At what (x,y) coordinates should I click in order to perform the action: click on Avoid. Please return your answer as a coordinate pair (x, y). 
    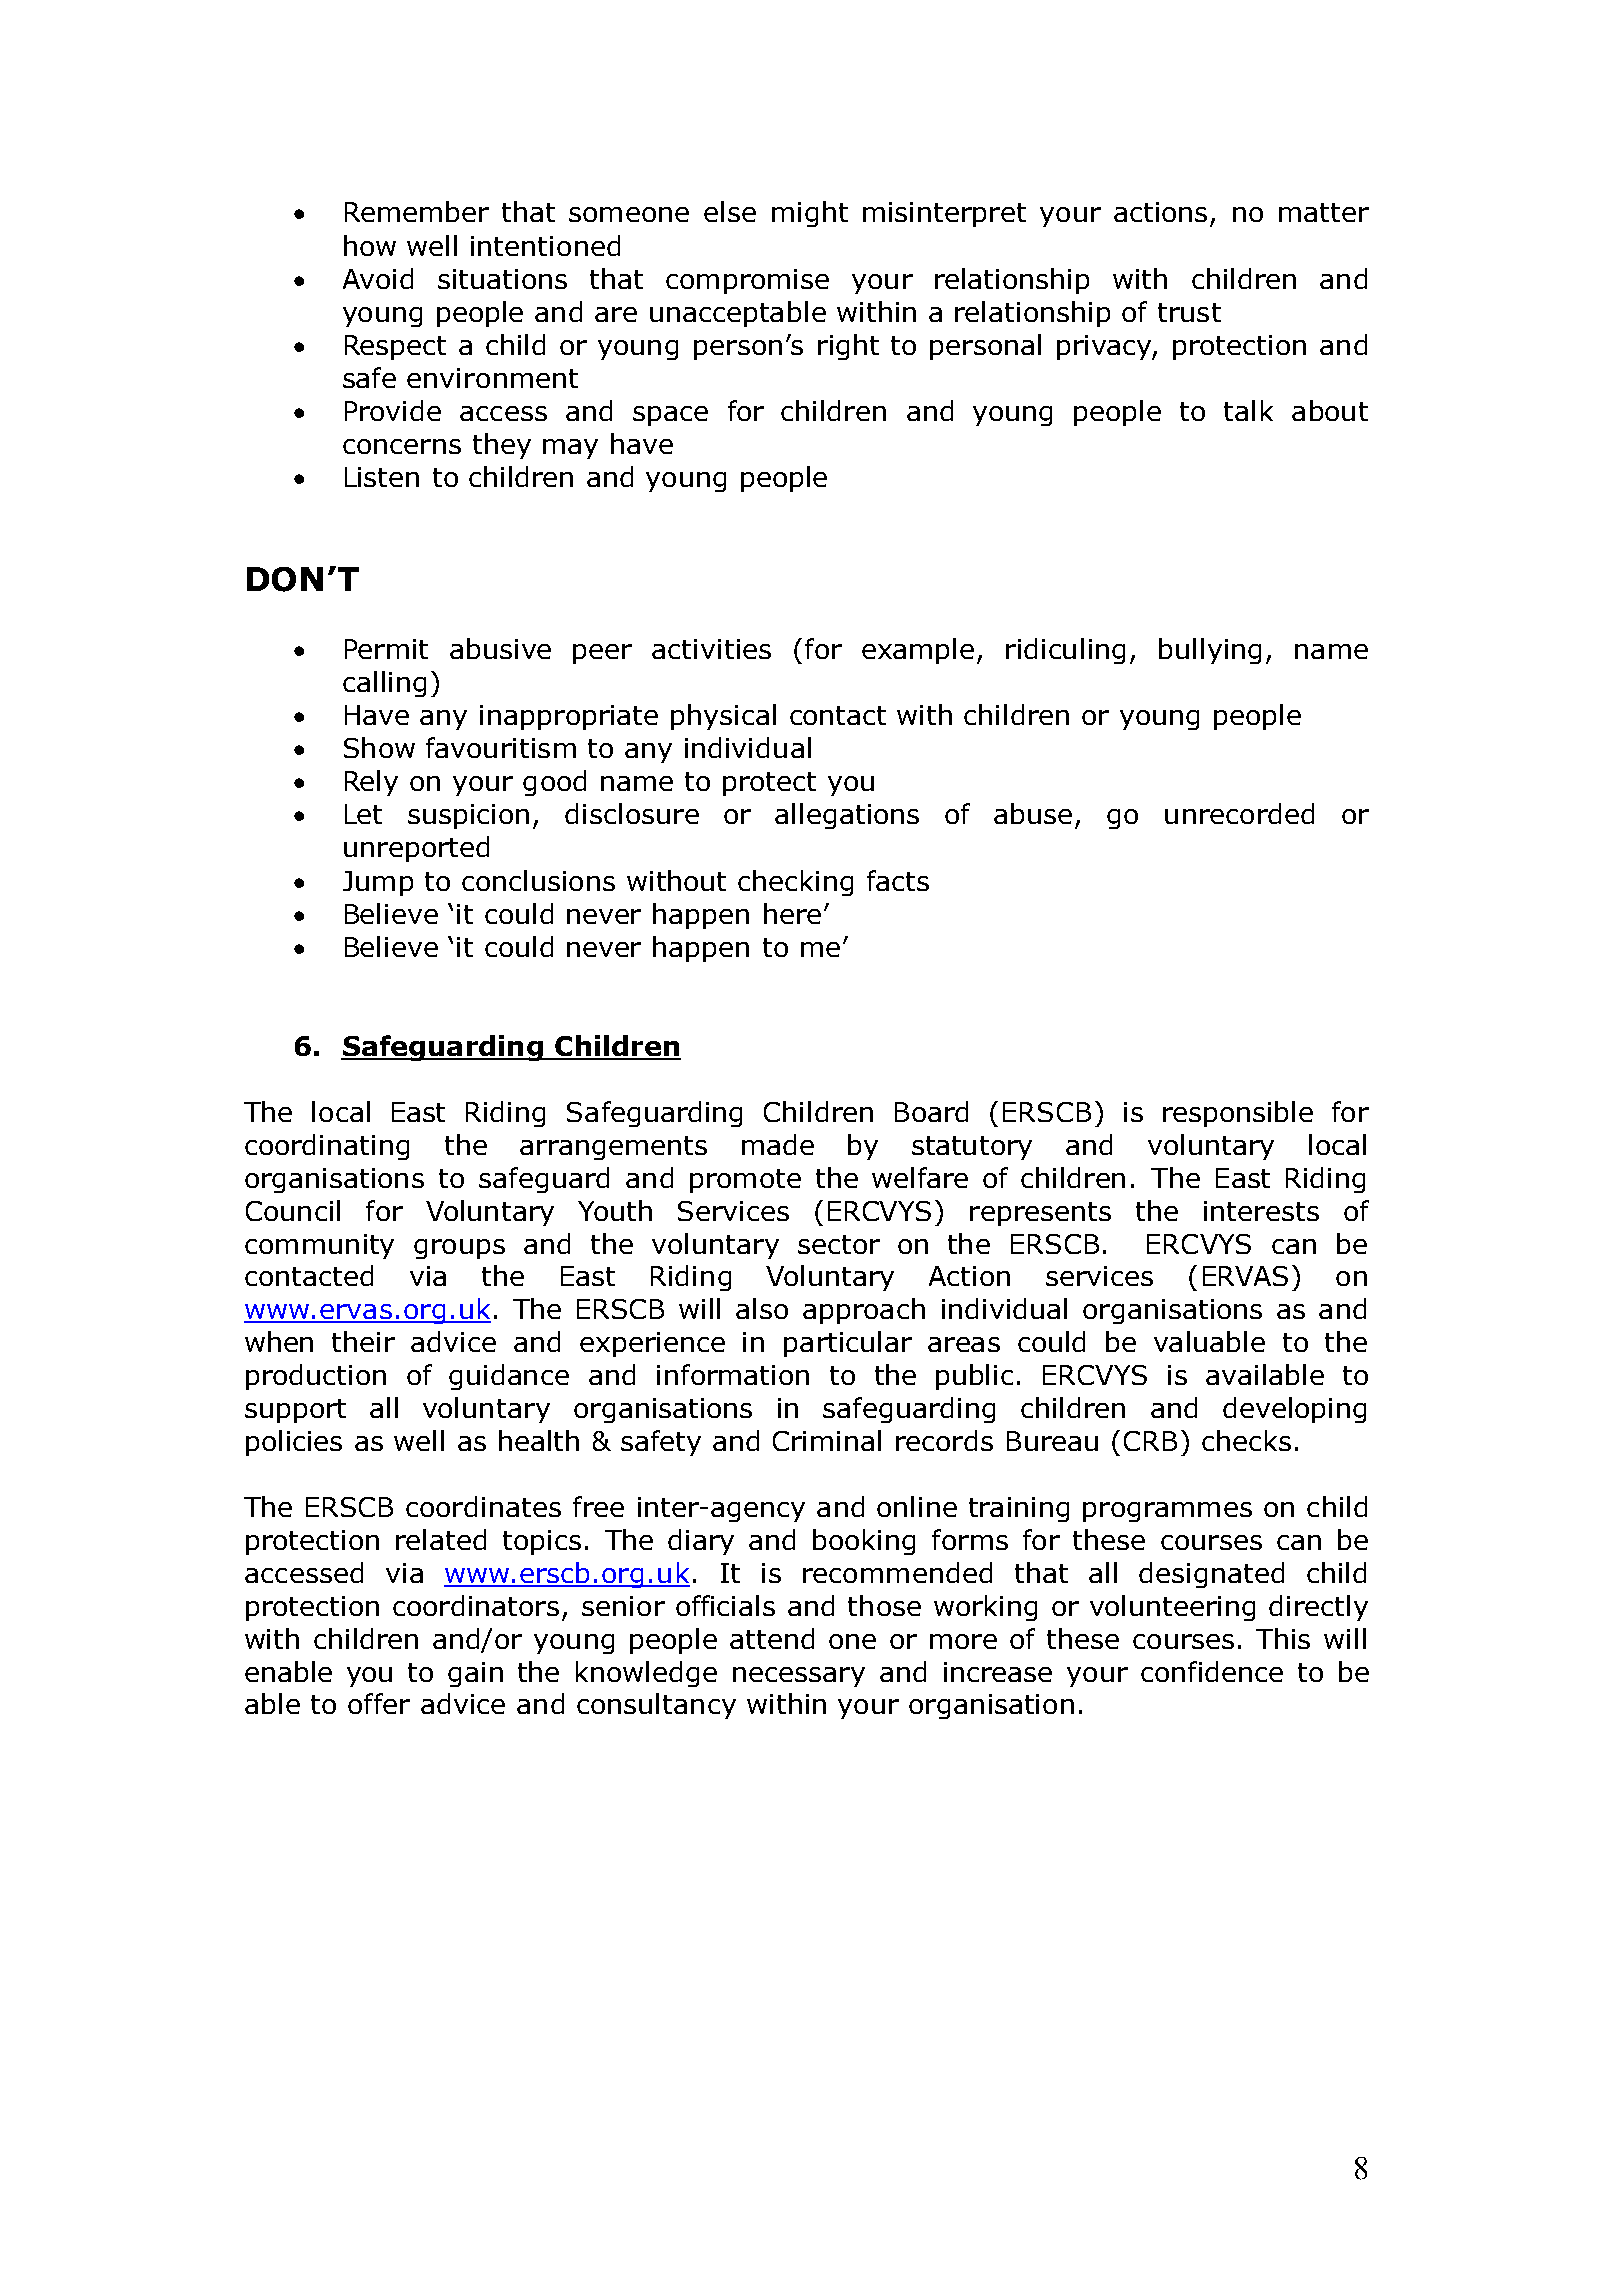
    Looking at the image, I should click on (378, 278).
